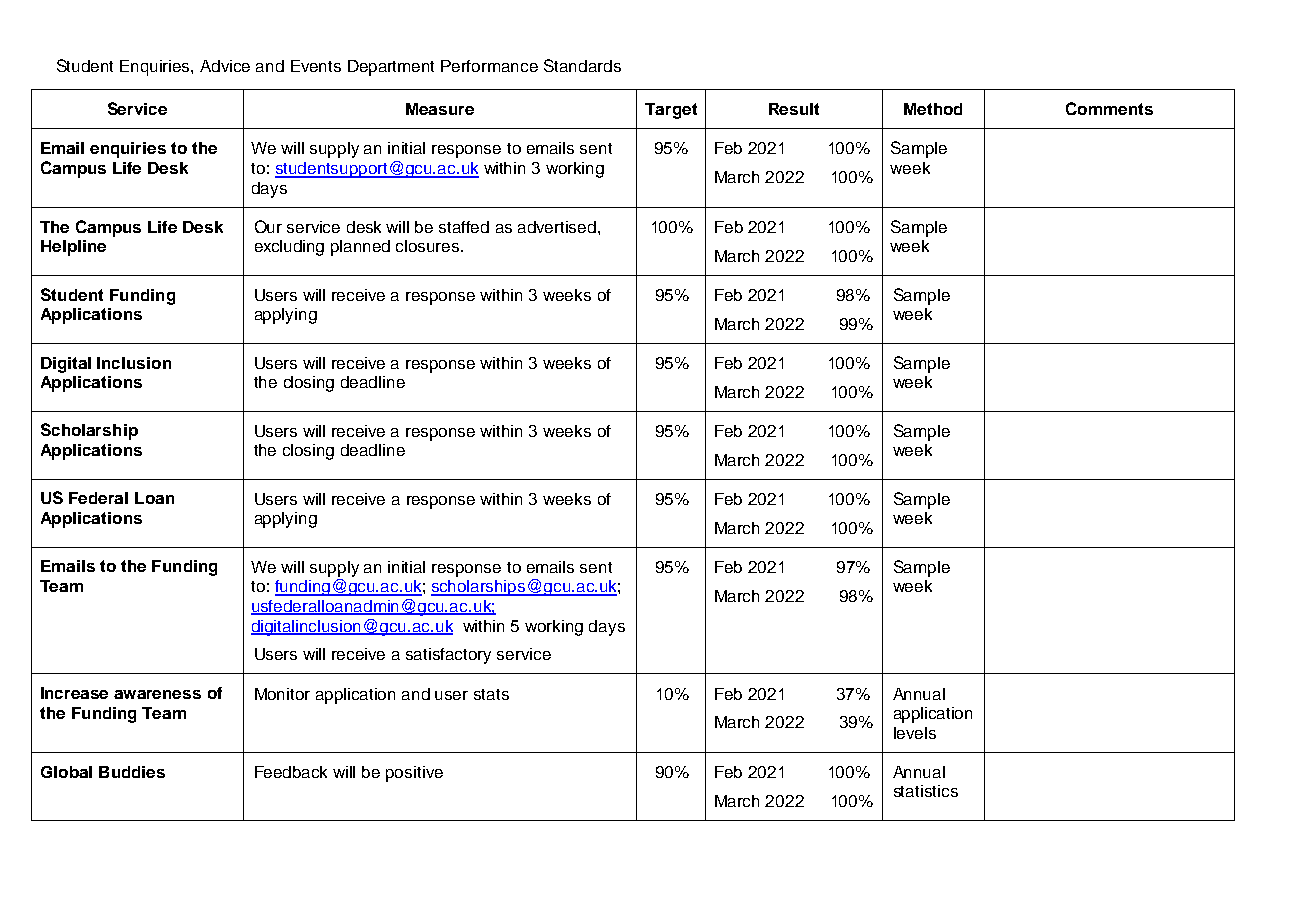 The width and height of the screenshot is (1308, 924). I want to click on satisfactory, so click(448, 656).
